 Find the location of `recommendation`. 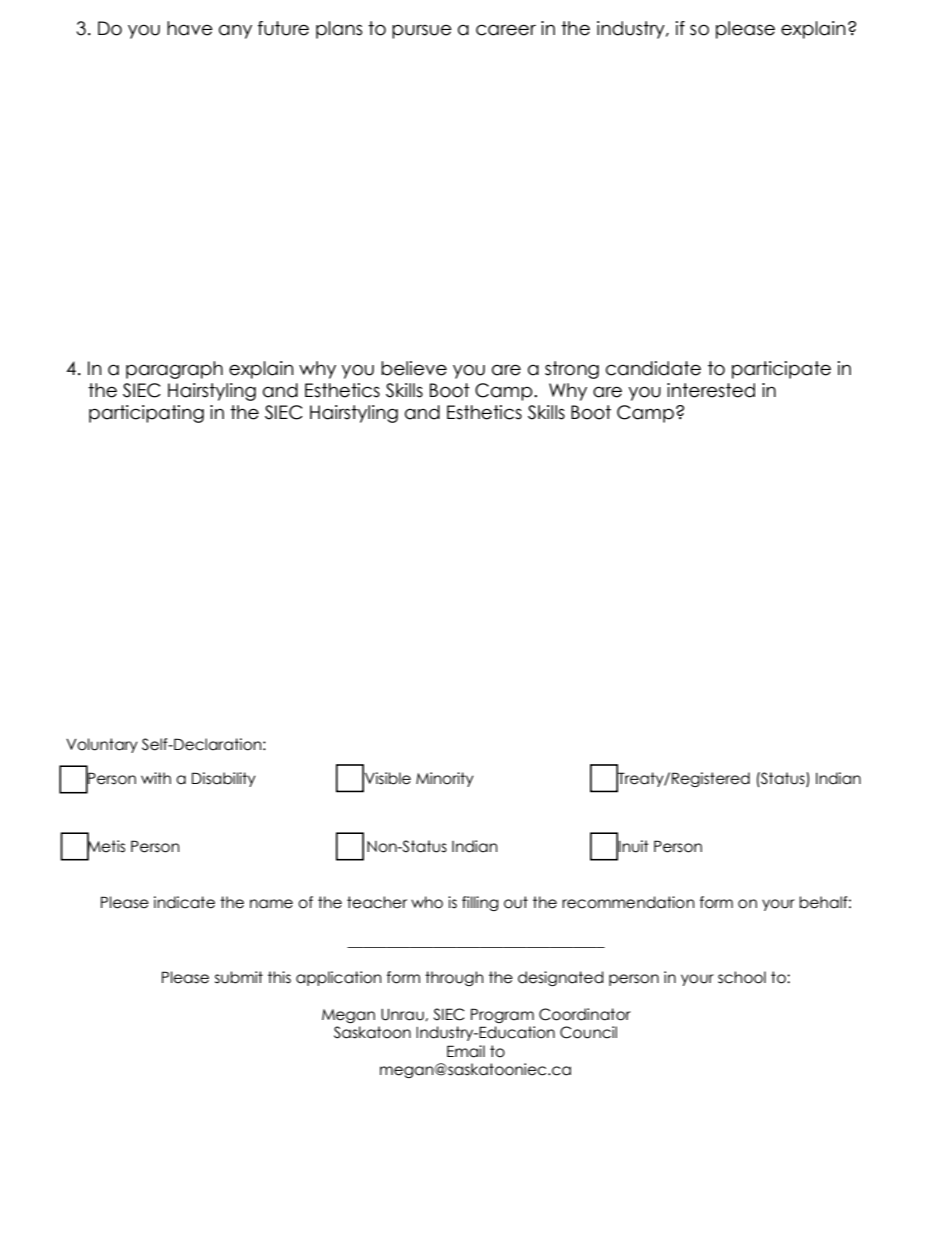

recommendation is located at coordinates (628, 902).
